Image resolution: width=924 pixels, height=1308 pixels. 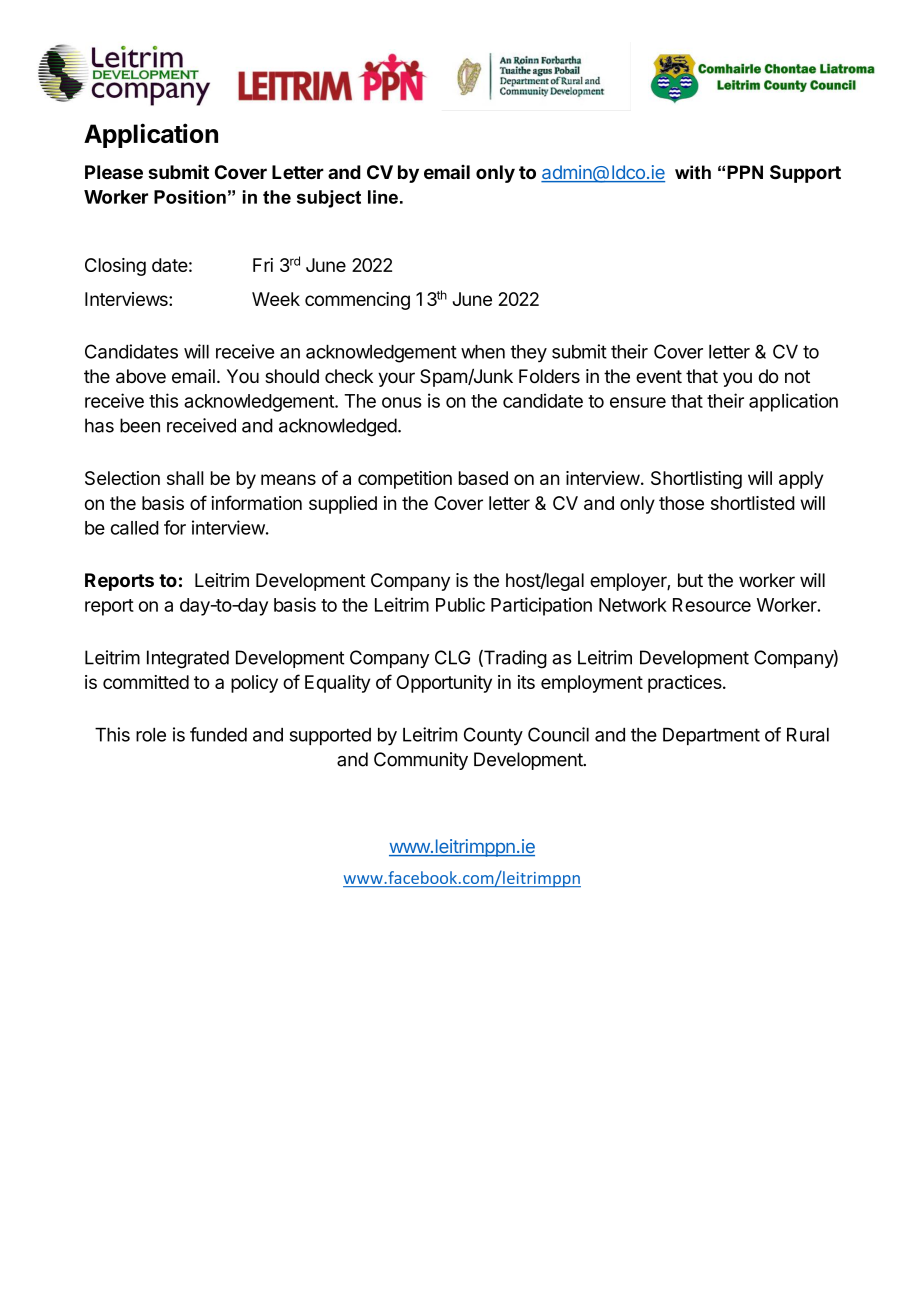 What do you see at coordinates (190, 197) in the document?
I see `Position` at bounding box center [190, 197].
